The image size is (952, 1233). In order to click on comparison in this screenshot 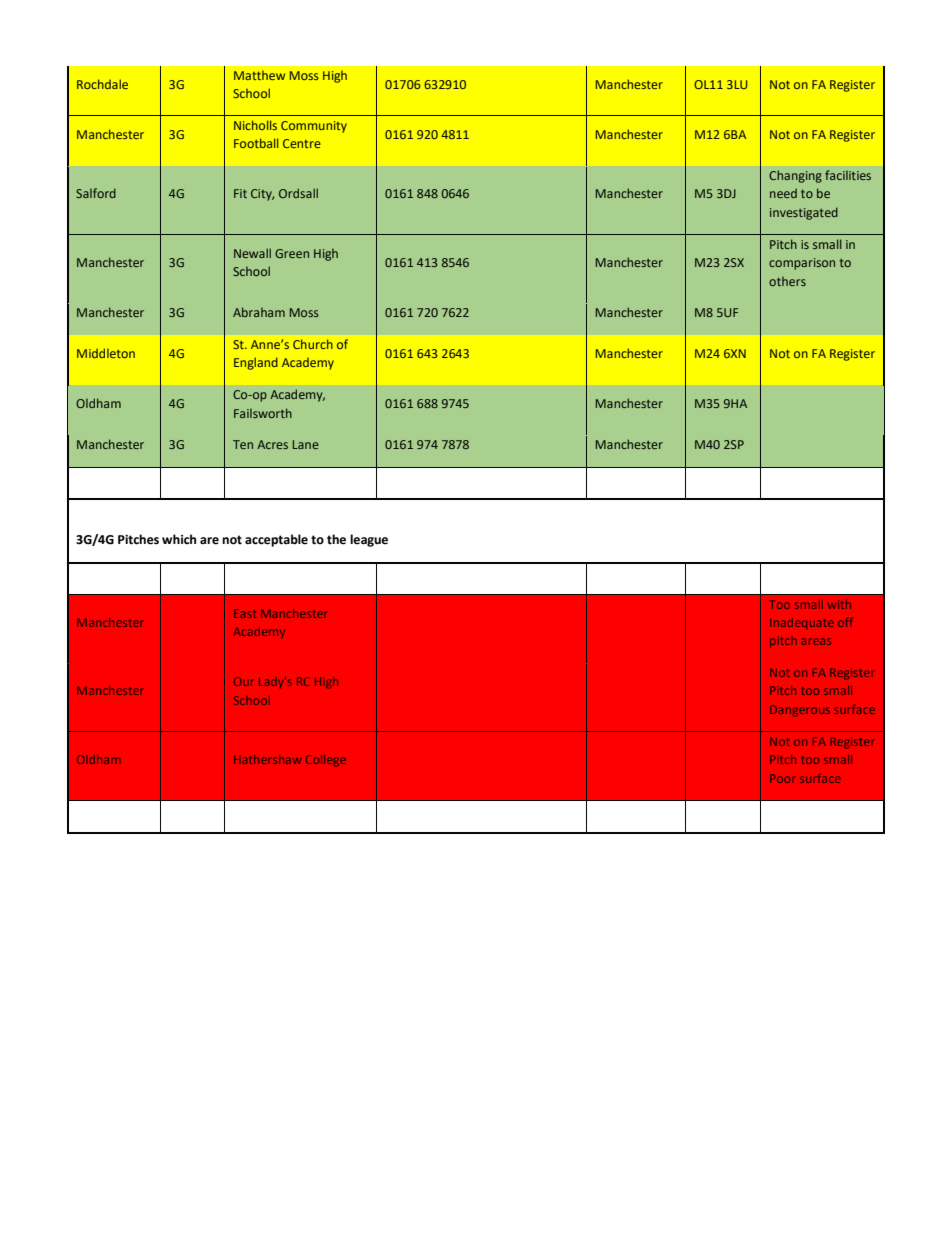, I will do `click(802, 264)`.
